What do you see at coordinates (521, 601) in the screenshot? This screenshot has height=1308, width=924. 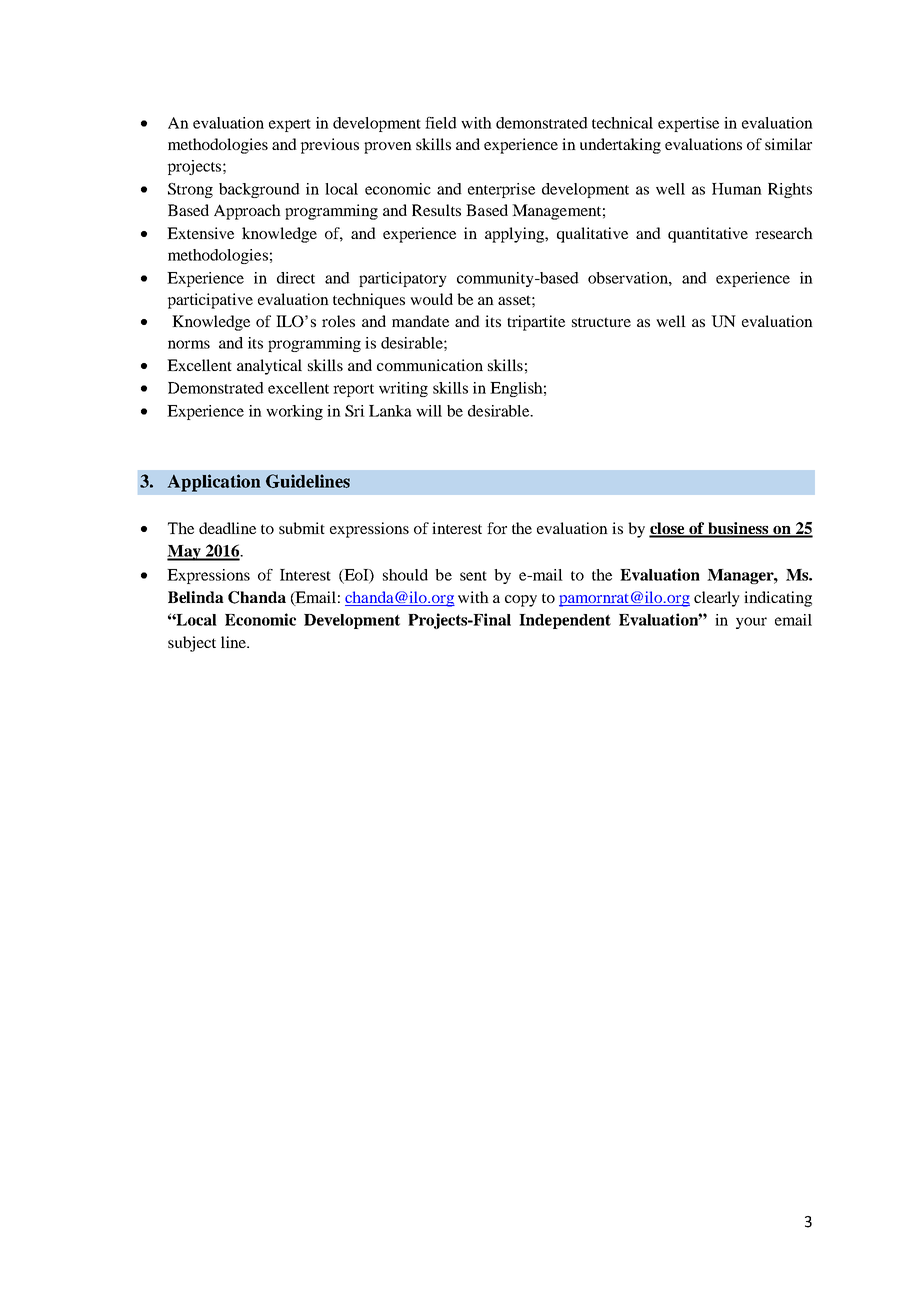 I see `copy` at bounding box center [521, 601].
